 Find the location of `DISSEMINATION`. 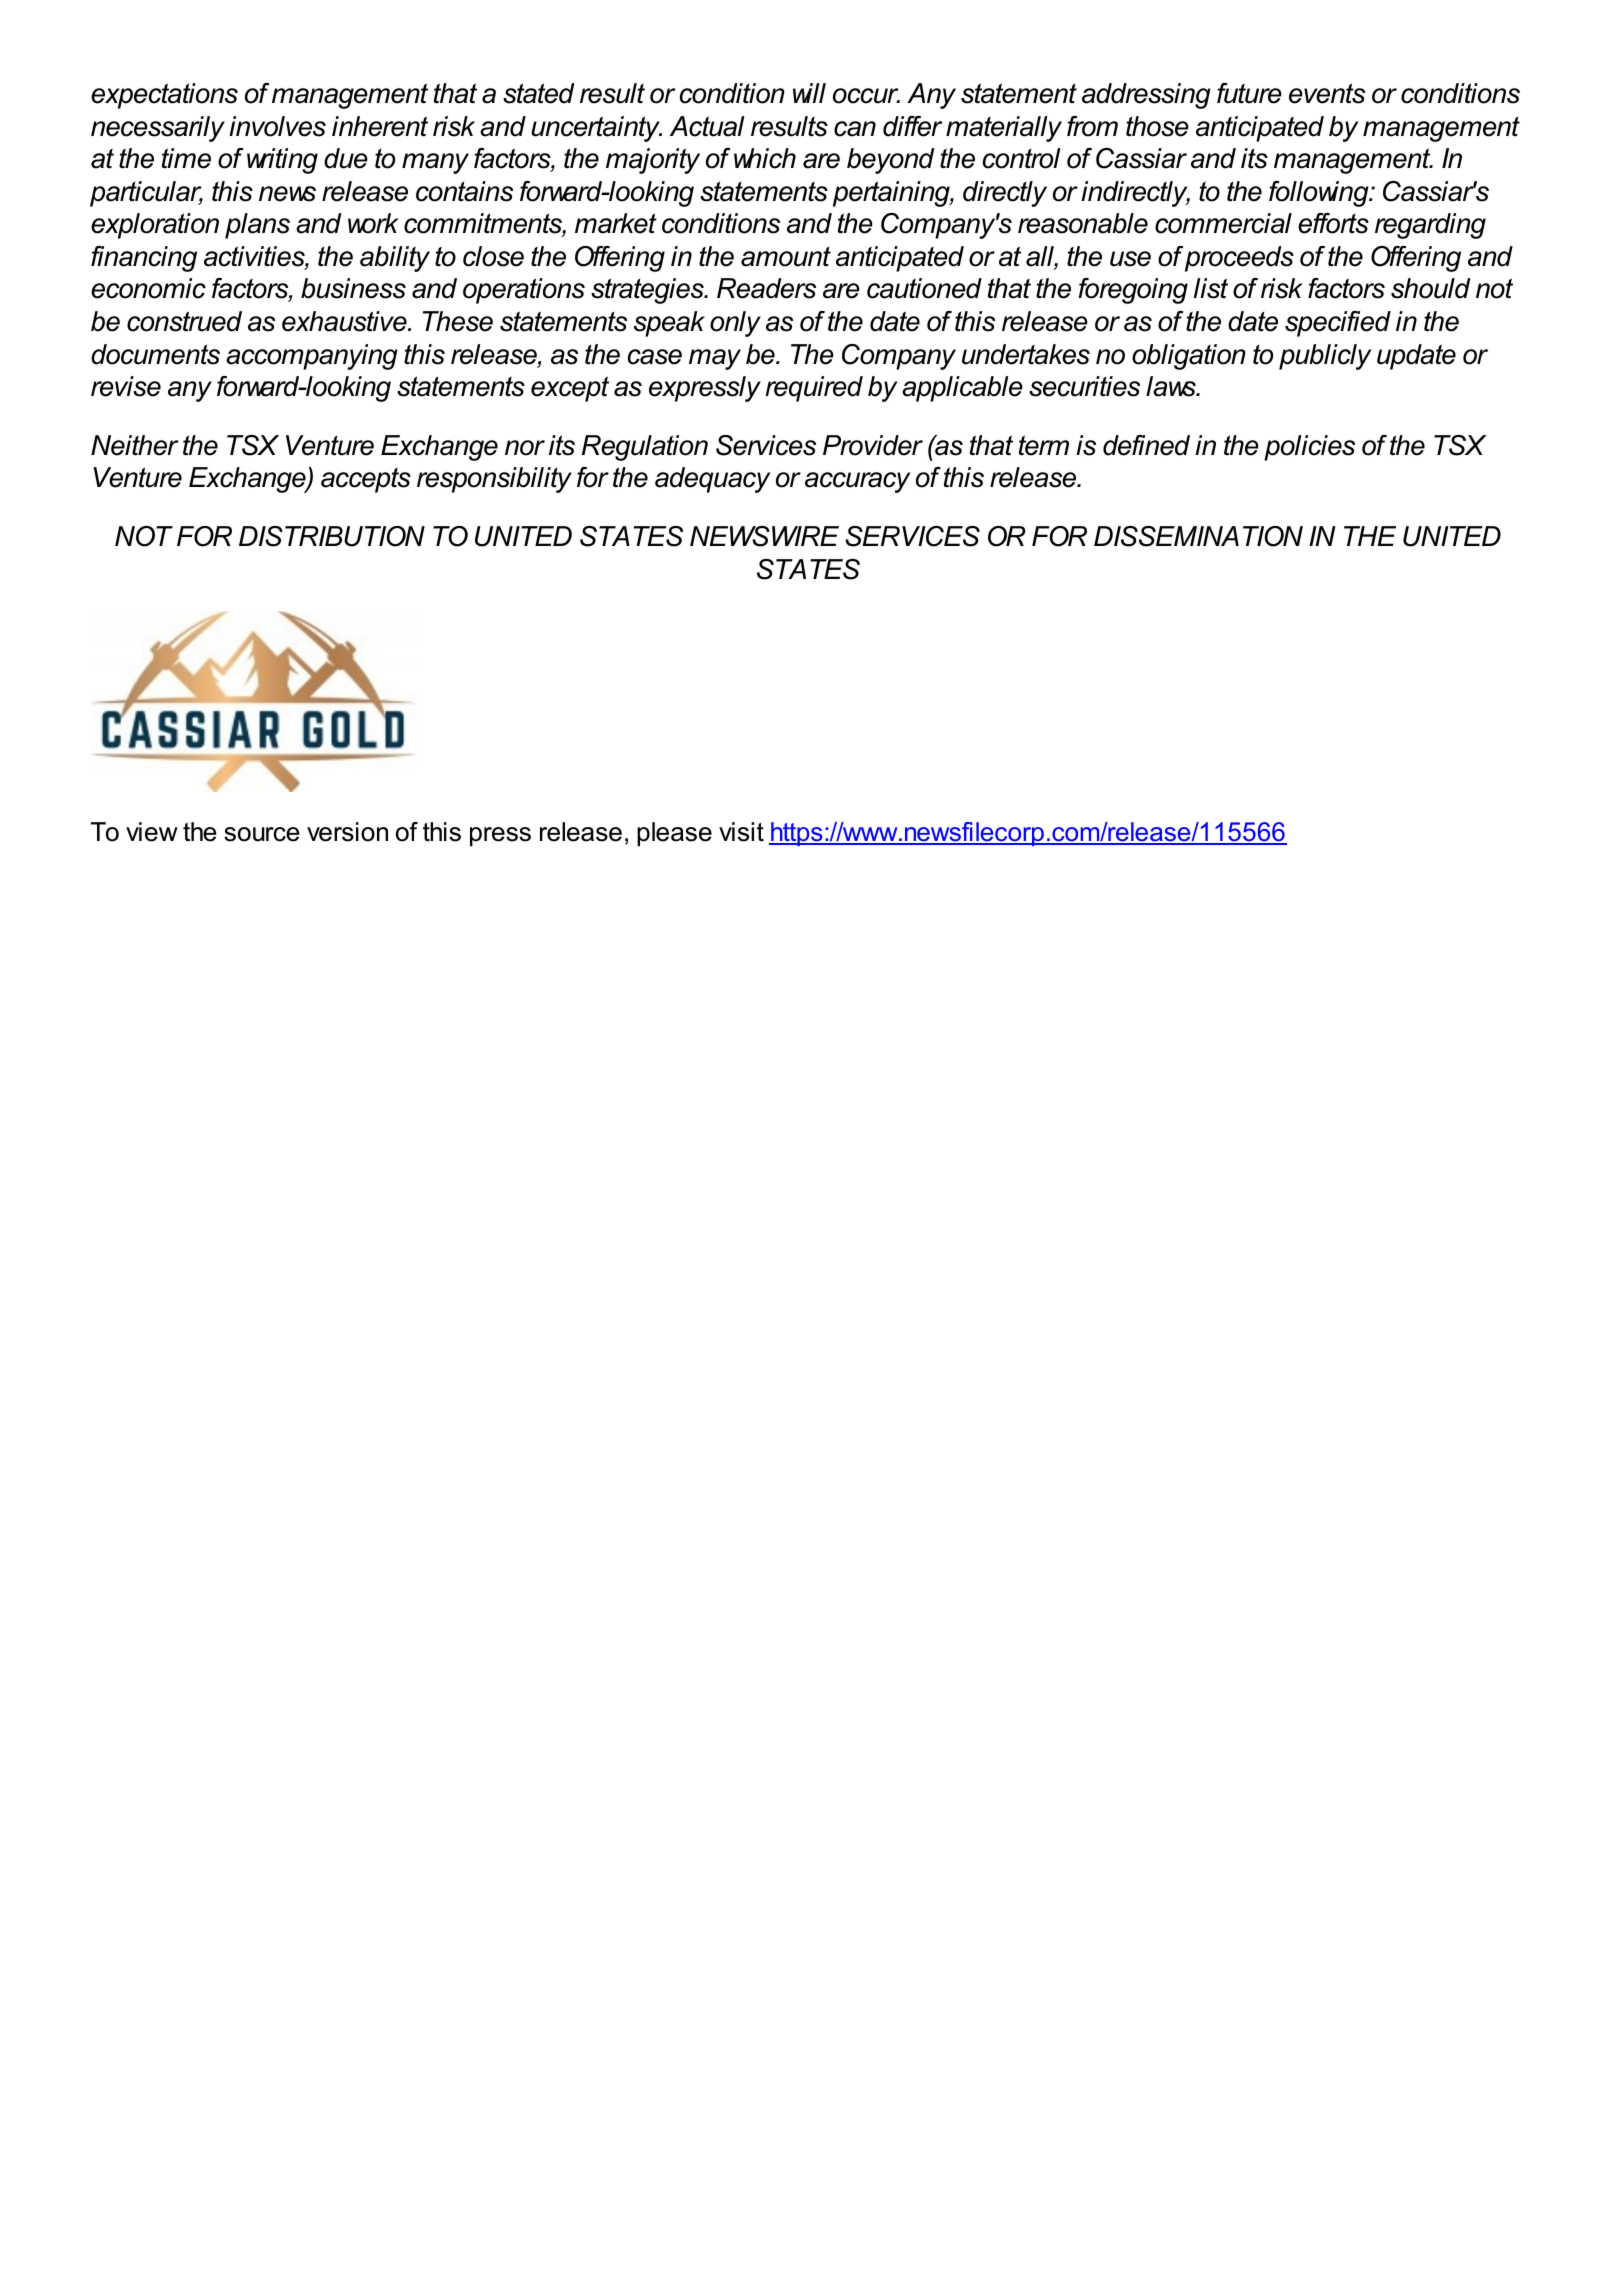

DISSEMINATION is located at coordinates (1198, 536).
